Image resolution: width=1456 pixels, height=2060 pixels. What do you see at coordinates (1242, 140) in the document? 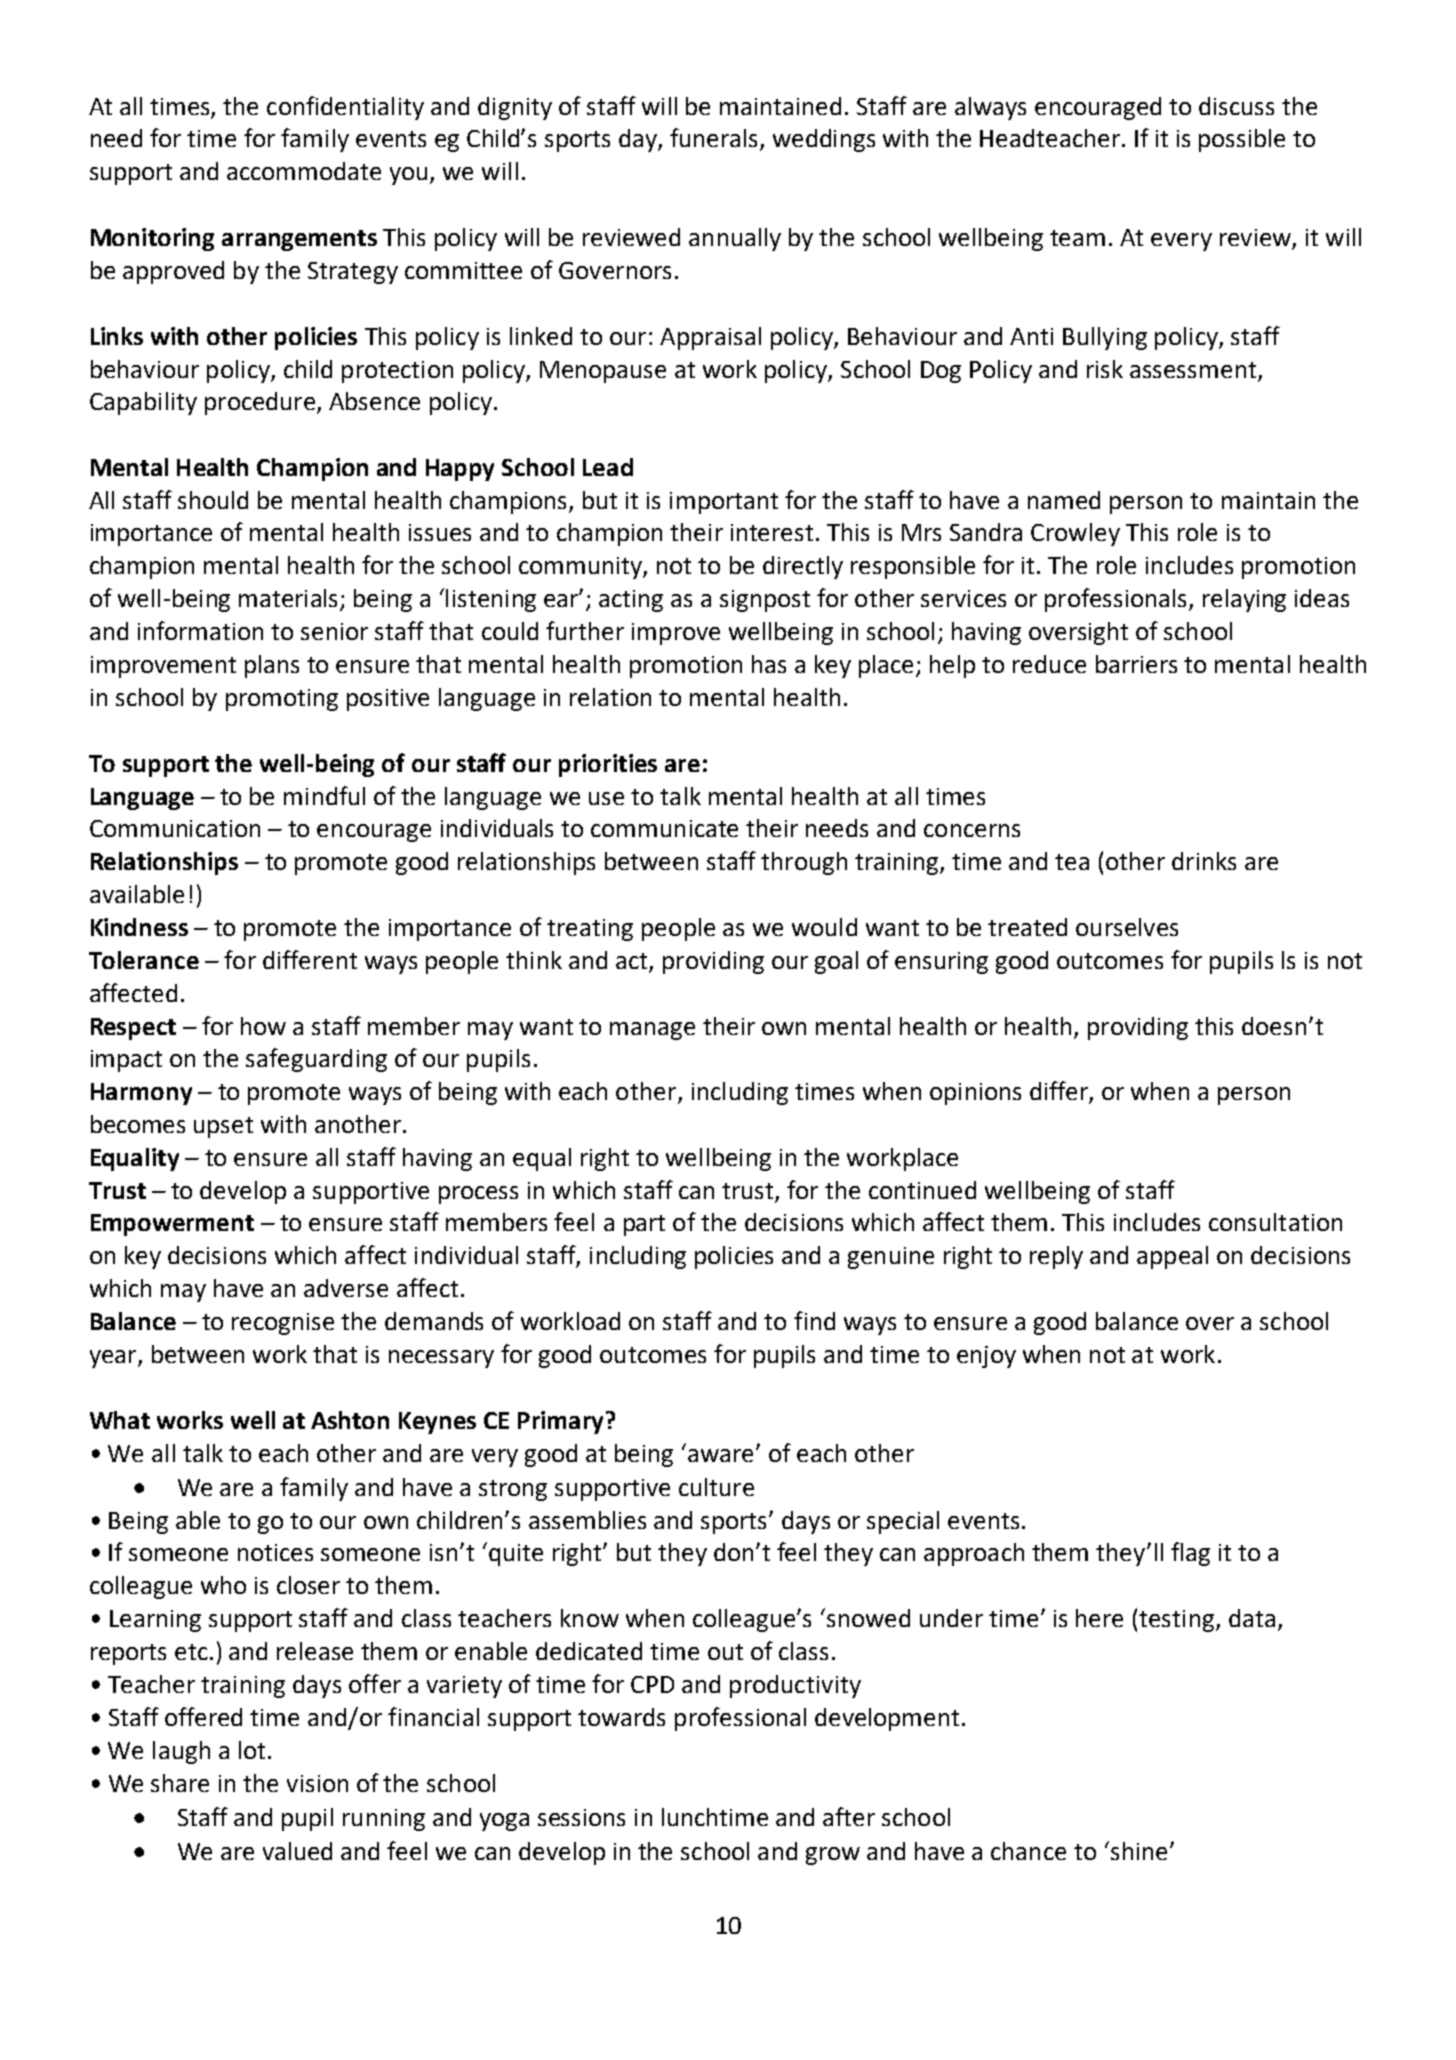
I see `possible` at bounding box center [1242, 140].
